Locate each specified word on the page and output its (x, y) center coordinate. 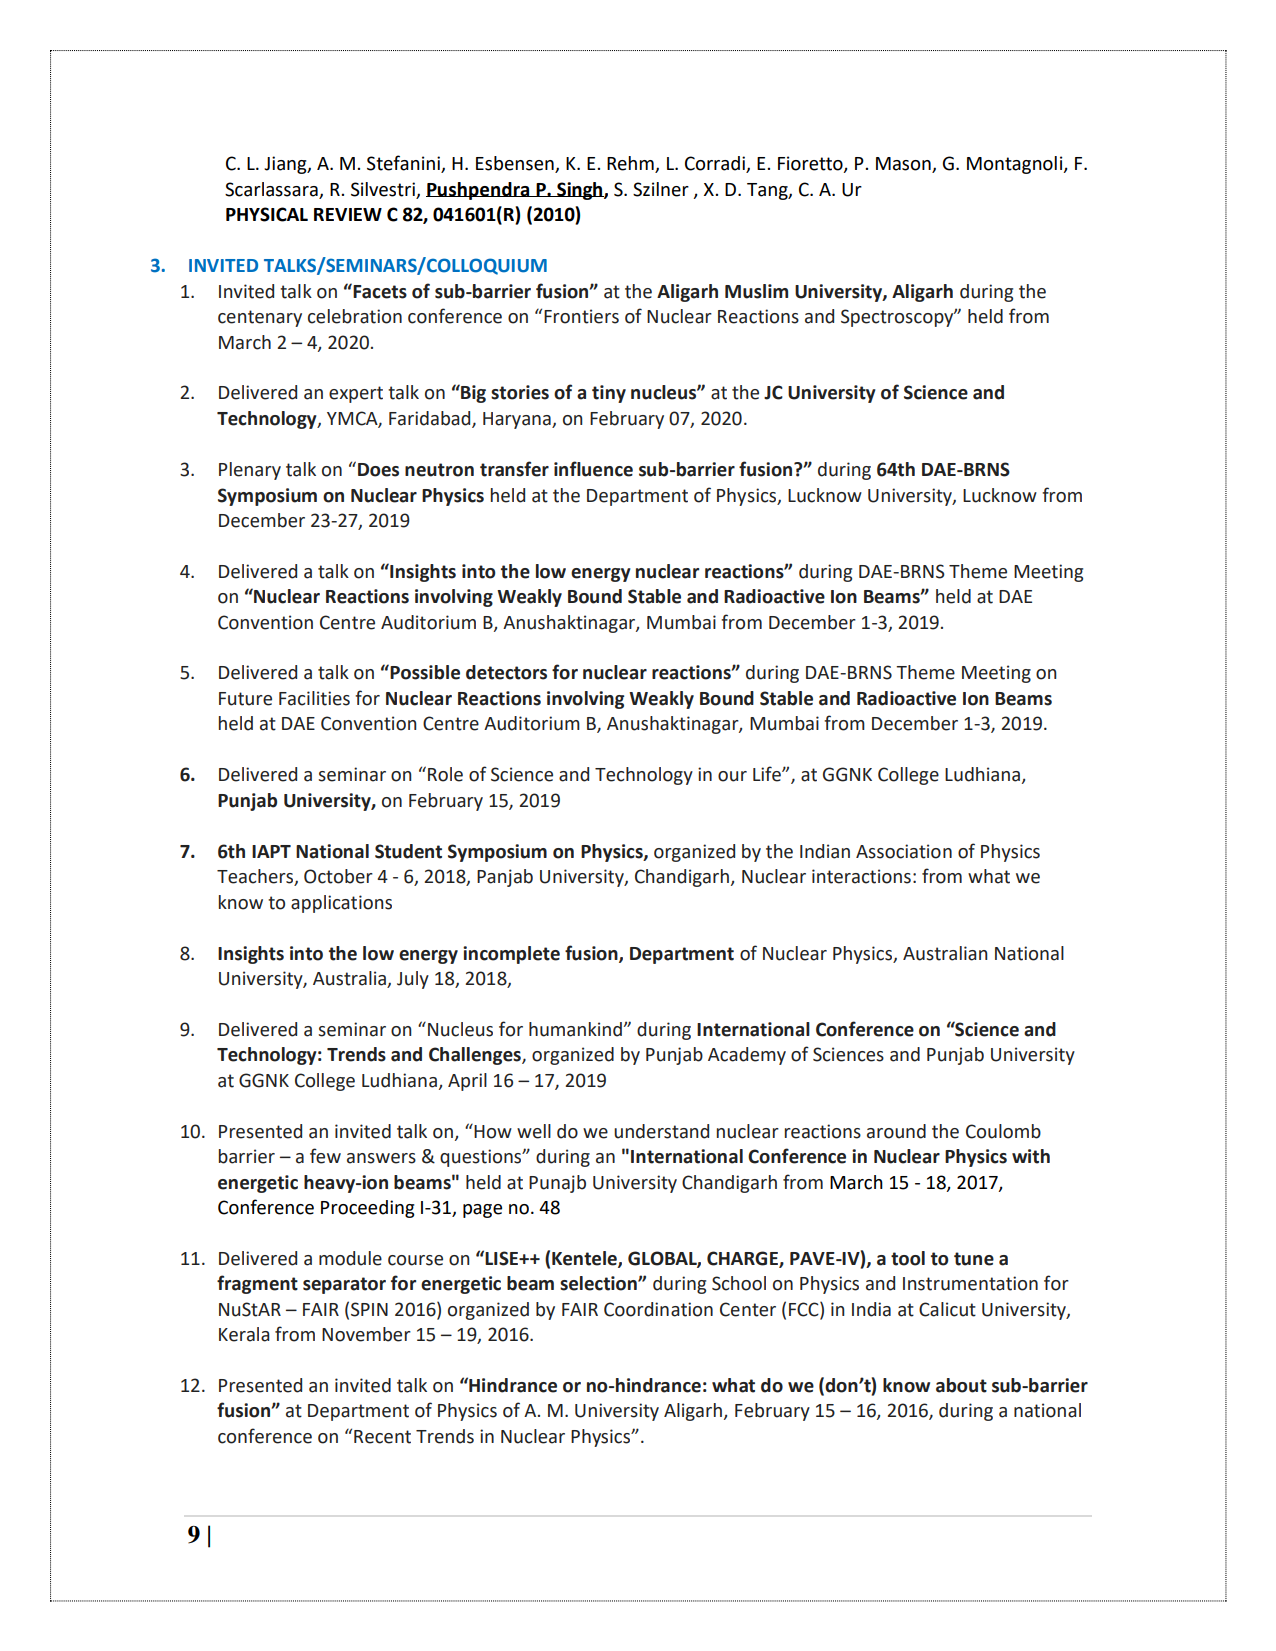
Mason (904, 165)
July (413, 980)
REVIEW (348, 214)
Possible (424, 672)
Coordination (658, 1309)
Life (768, 774)
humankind (575, 1029)
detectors (506, 672)
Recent (382, 1437)
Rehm (631, 164)
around (896, 1131)
